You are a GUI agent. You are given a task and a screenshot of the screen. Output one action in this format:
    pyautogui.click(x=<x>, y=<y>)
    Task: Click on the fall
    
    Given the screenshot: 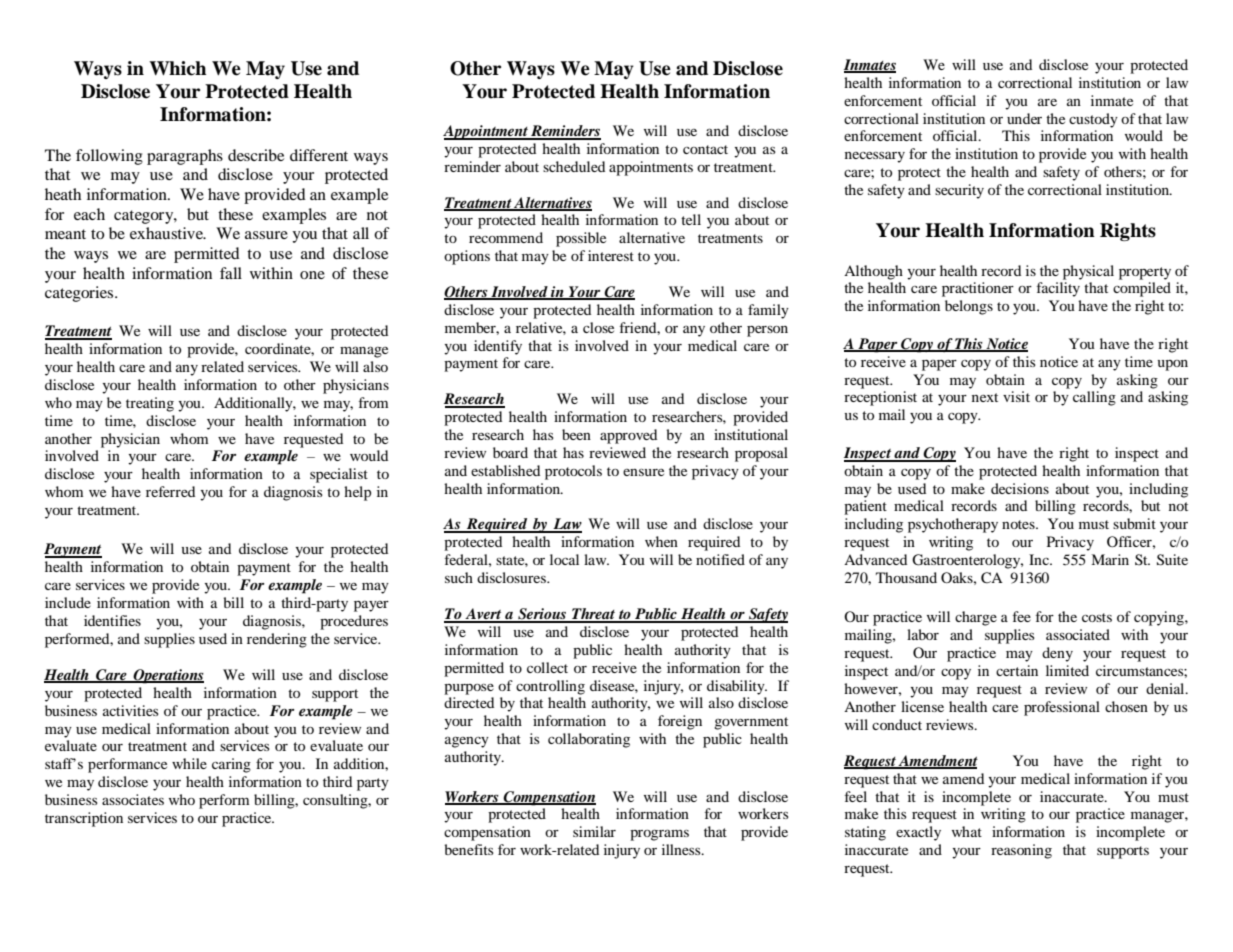 What is the action you would take?
    pyautogui.click(x=231, y=273)
